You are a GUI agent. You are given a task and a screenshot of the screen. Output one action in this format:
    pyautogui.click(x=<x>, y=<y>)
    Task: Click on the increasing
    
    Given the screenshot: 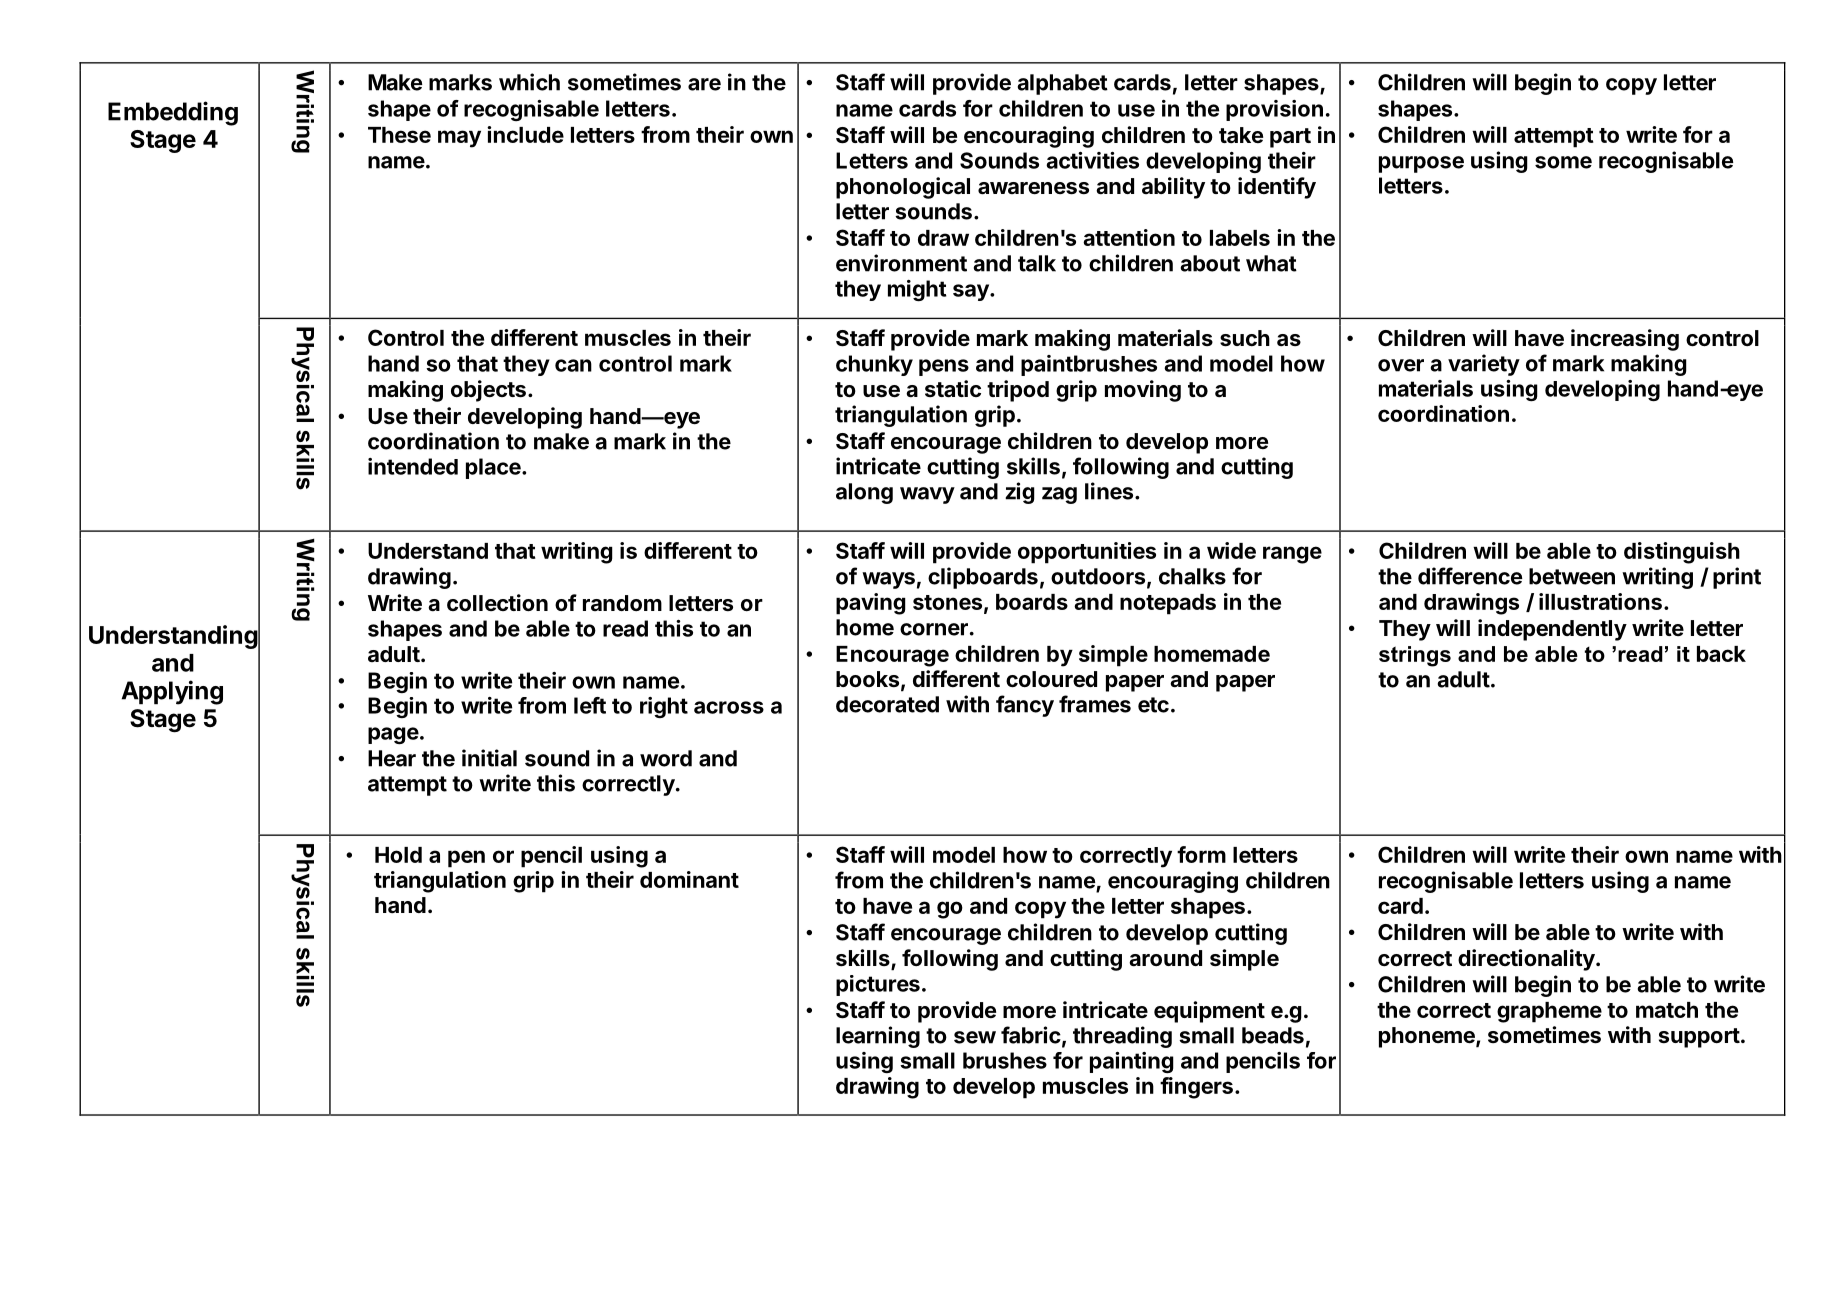 What is the action you would take?
    pyautogui.click(x=1625, y=340)
